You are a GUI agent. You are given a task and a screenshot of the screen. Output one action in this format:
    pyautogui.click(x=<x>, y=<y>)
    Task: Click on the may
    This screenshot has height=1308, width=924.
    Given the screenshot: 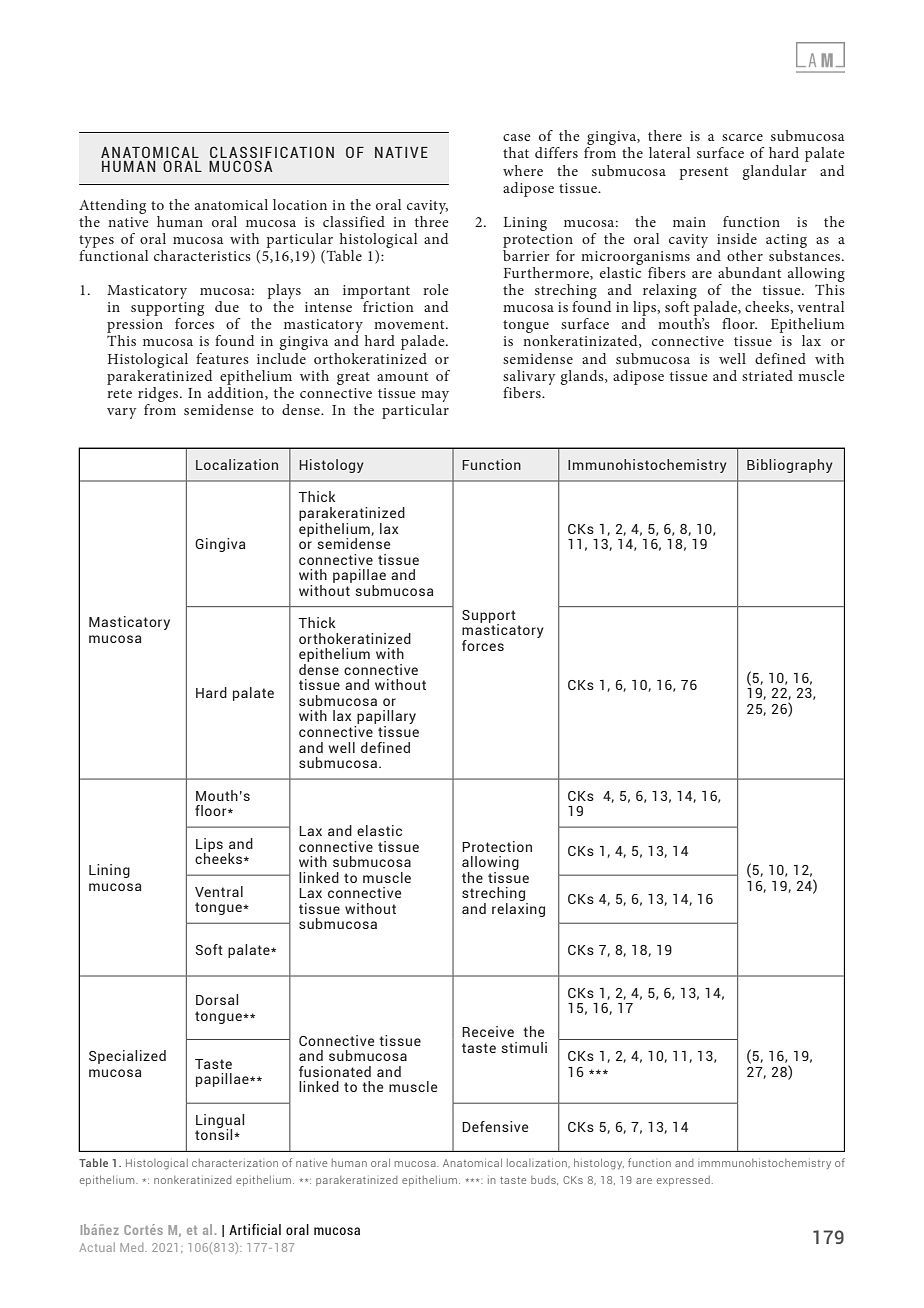 What is the action you would take?
    pyautogui.click(x=435, y=396)
